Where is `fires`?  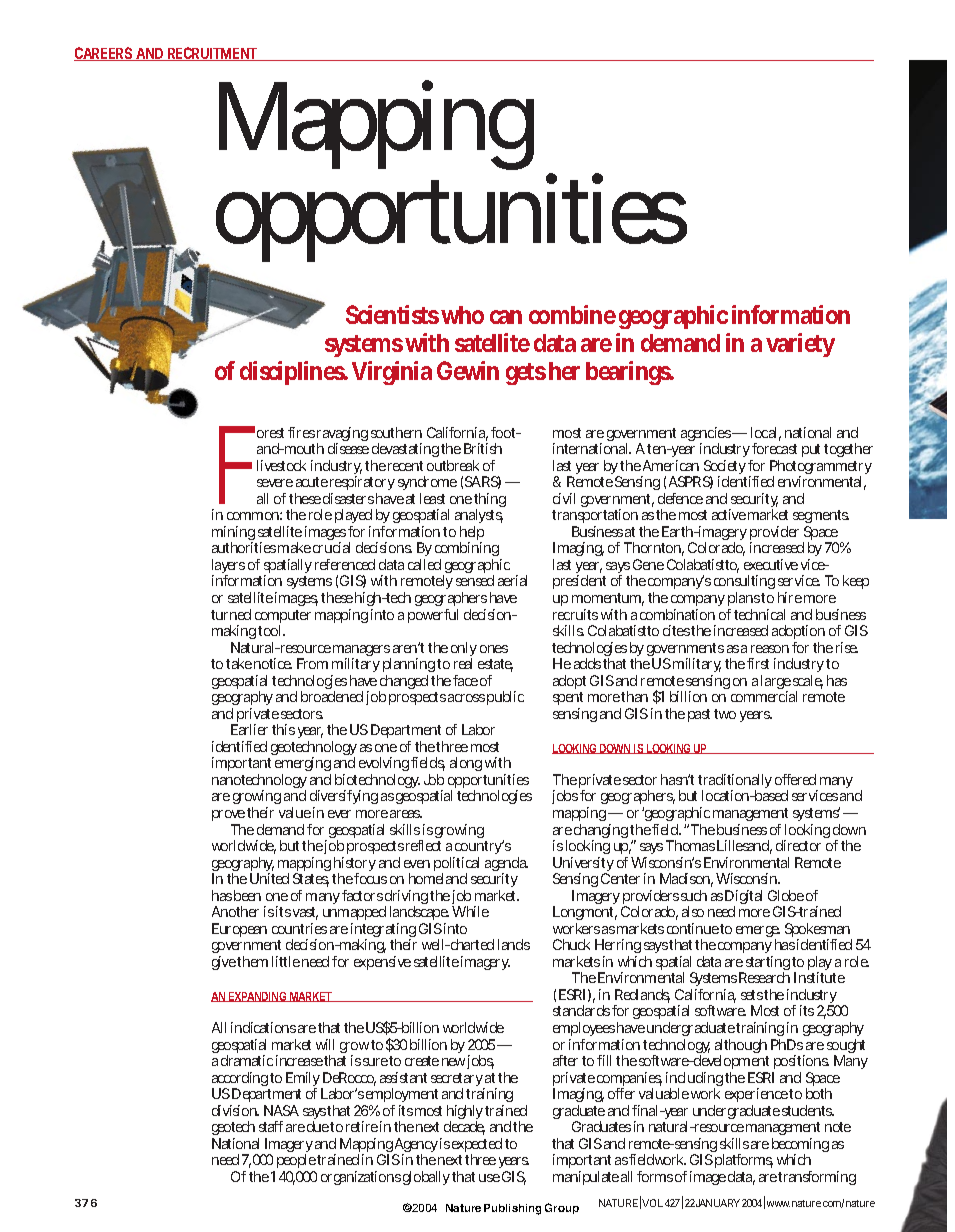 fires is located at coordinates (301, 432).
